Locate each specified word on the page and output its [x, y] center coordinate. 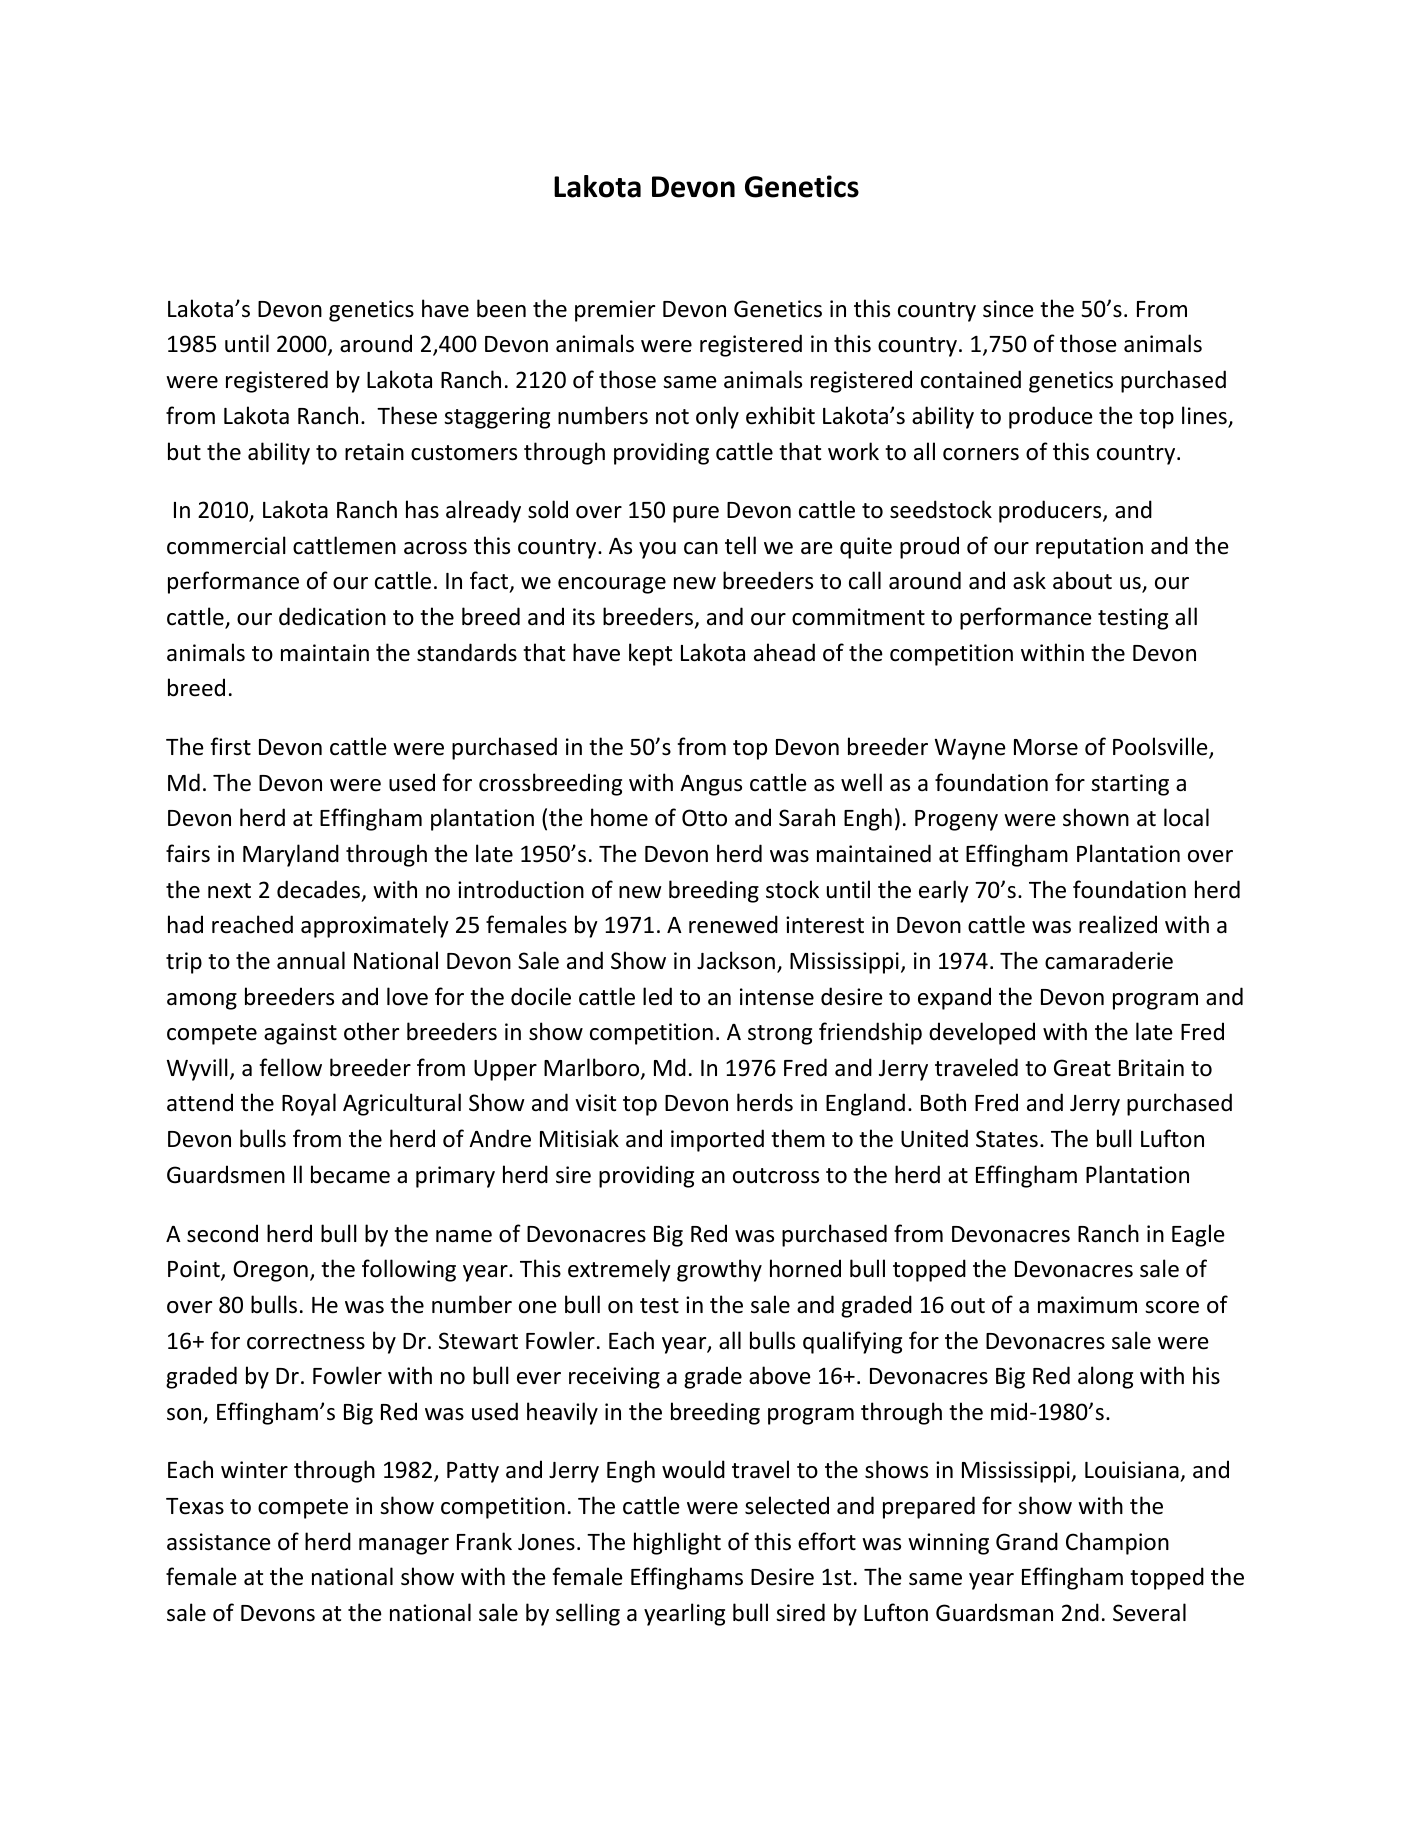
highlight [677, 1543]
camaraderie [1109, 960]
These [407, 415]
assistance [219, 1542]
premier [615, 311]
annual [311, 960]
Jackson [736, 960]
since [1008, 309]
